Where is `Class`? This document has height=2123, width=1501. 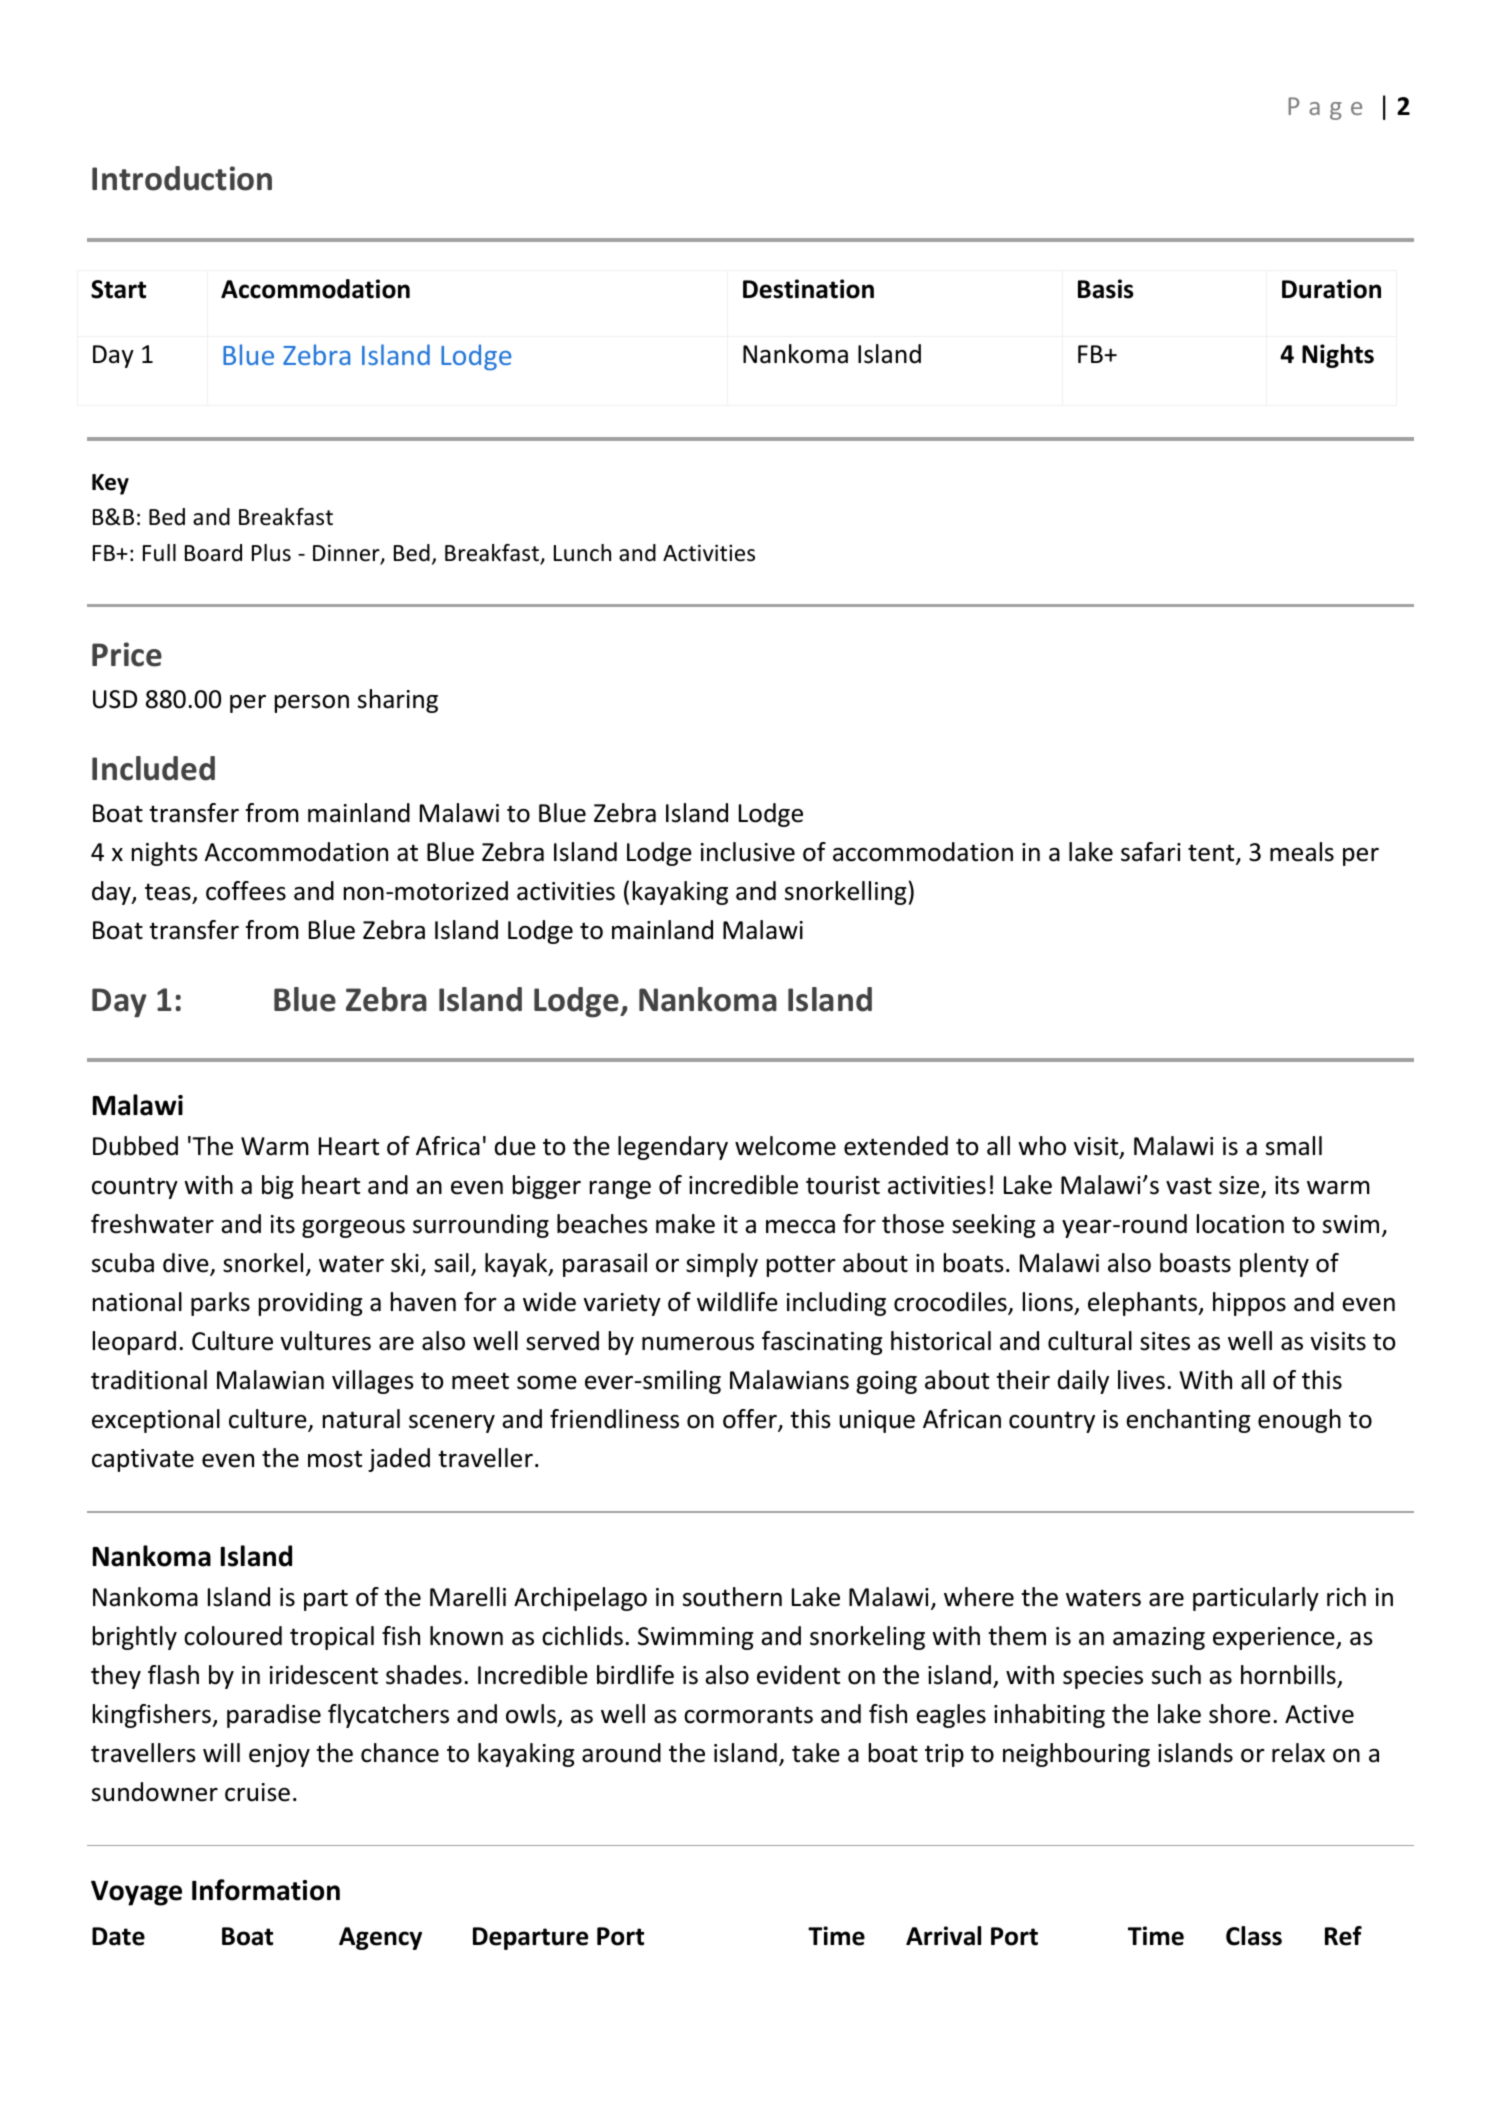
Class is located at coordinates (1254, 1936).
